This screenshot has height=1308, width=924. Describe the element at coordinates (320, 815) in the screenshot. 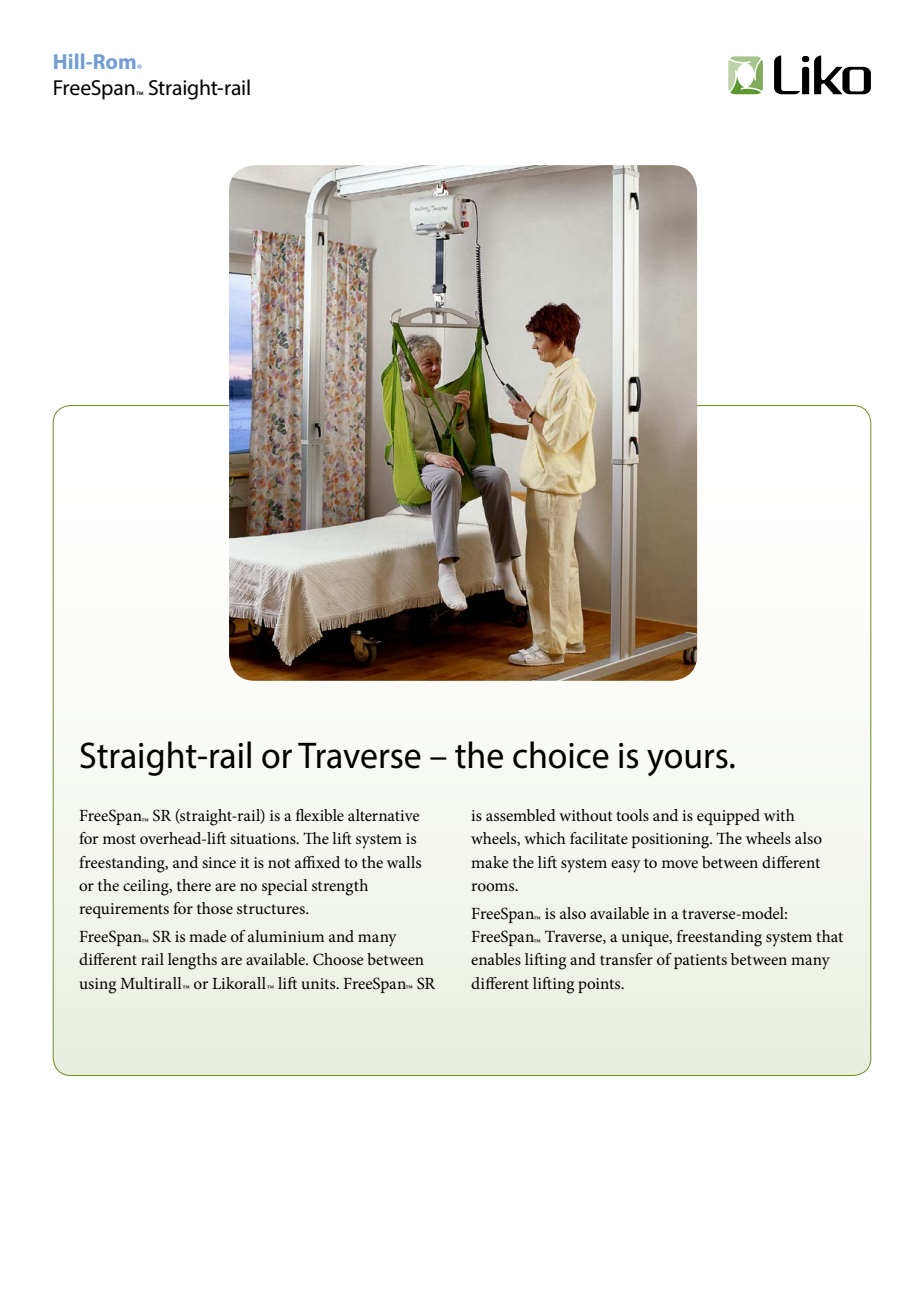

I see `flexible` at that location.
